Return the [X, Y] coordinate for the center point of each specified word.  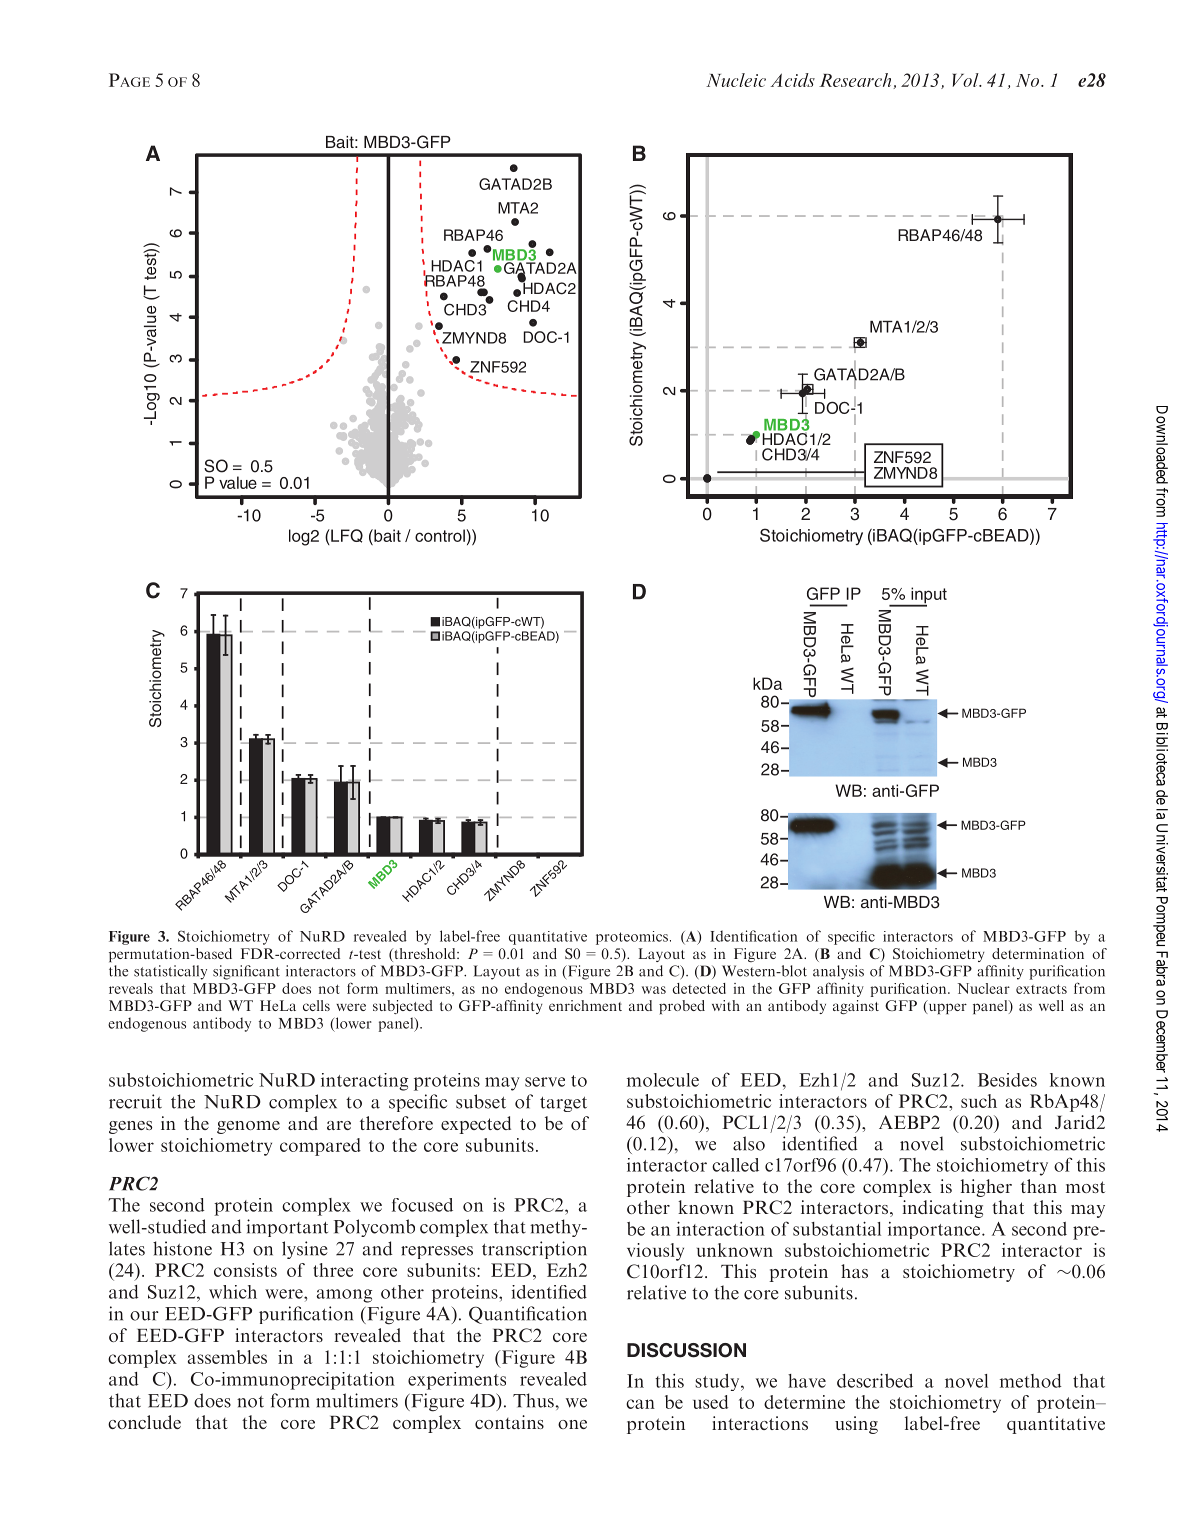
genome [248, 1127]
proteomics [632, 938]
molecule [663, 1080]
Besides [1007, 1080]
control [440, 535]
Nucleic [736, 80]
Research [856, 81]
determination [1038, 953]
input [928, 596]
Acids [793, 80]
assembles [227, 1357]
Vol [966, 80]
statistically [170, 972]
